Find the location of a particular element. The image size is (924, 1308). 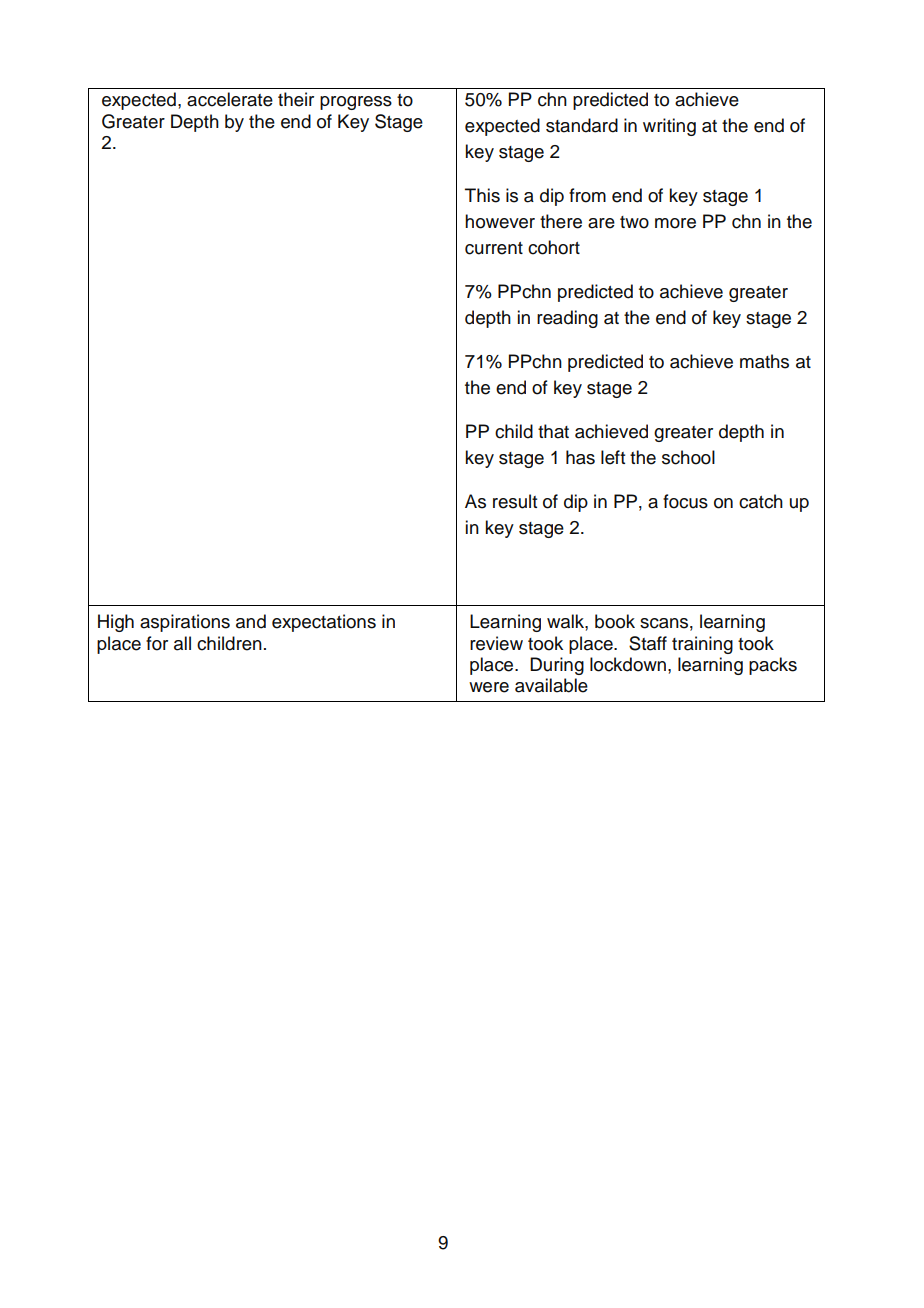

writing is located at coordinates (669, 127).
